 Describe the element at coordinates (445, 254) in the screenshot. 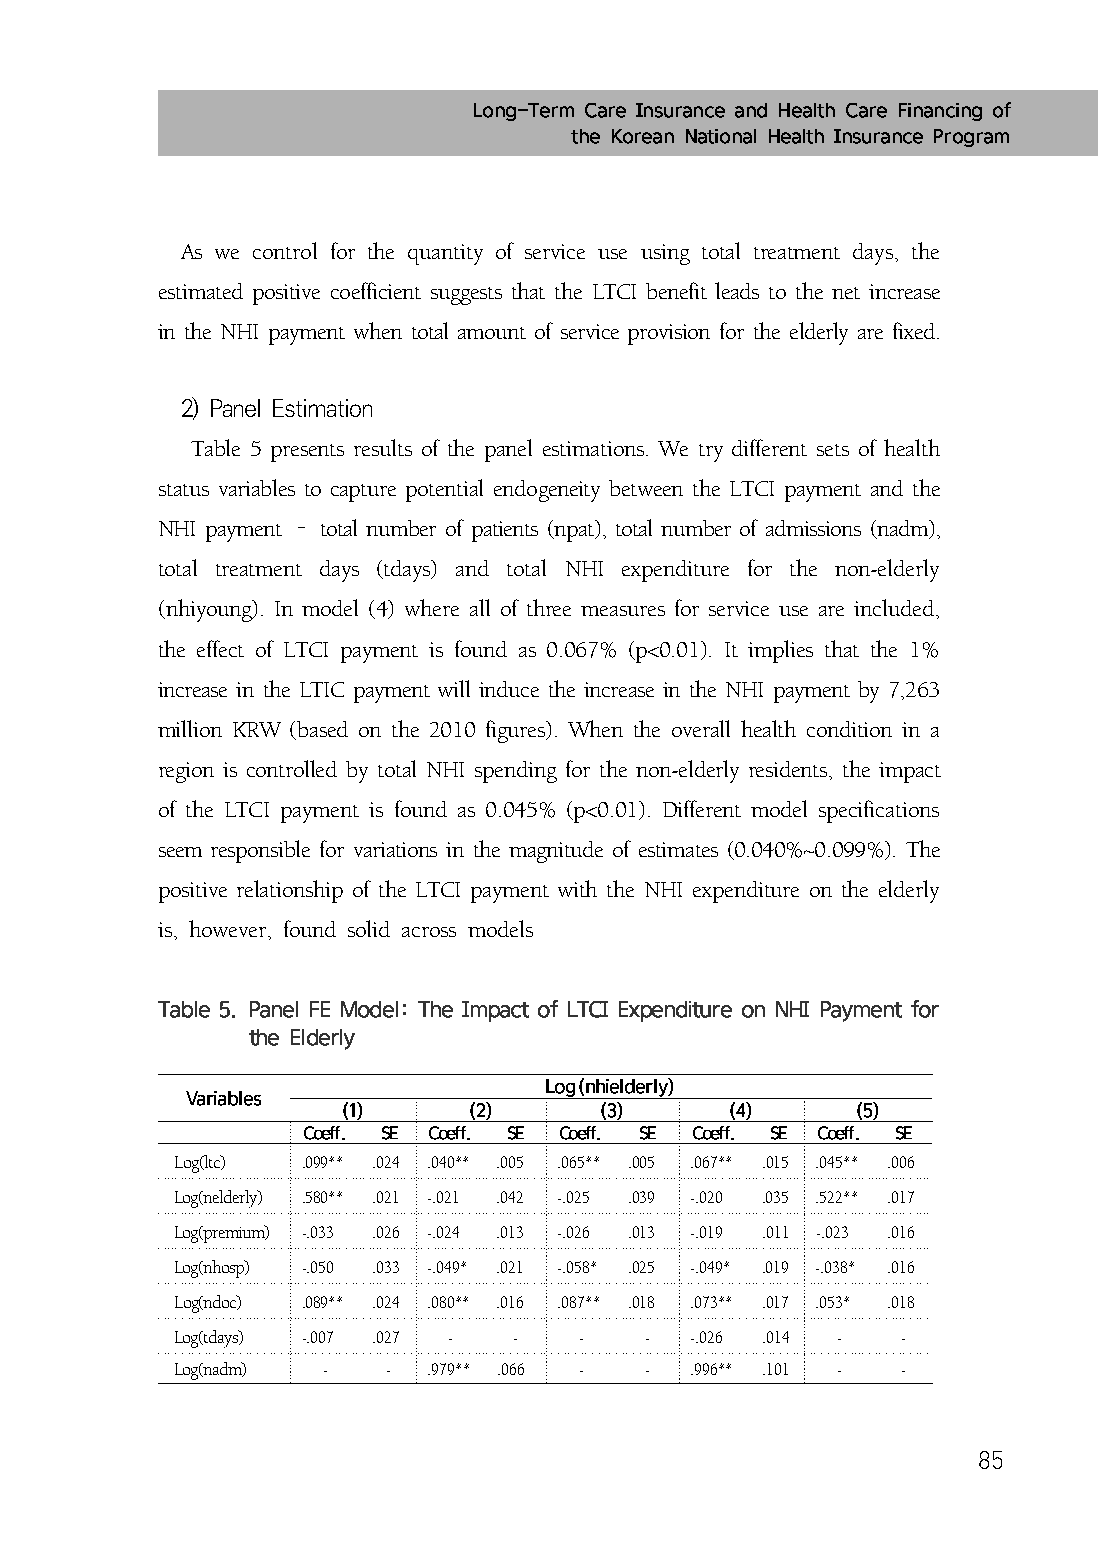

I see `quantity` at that location.
